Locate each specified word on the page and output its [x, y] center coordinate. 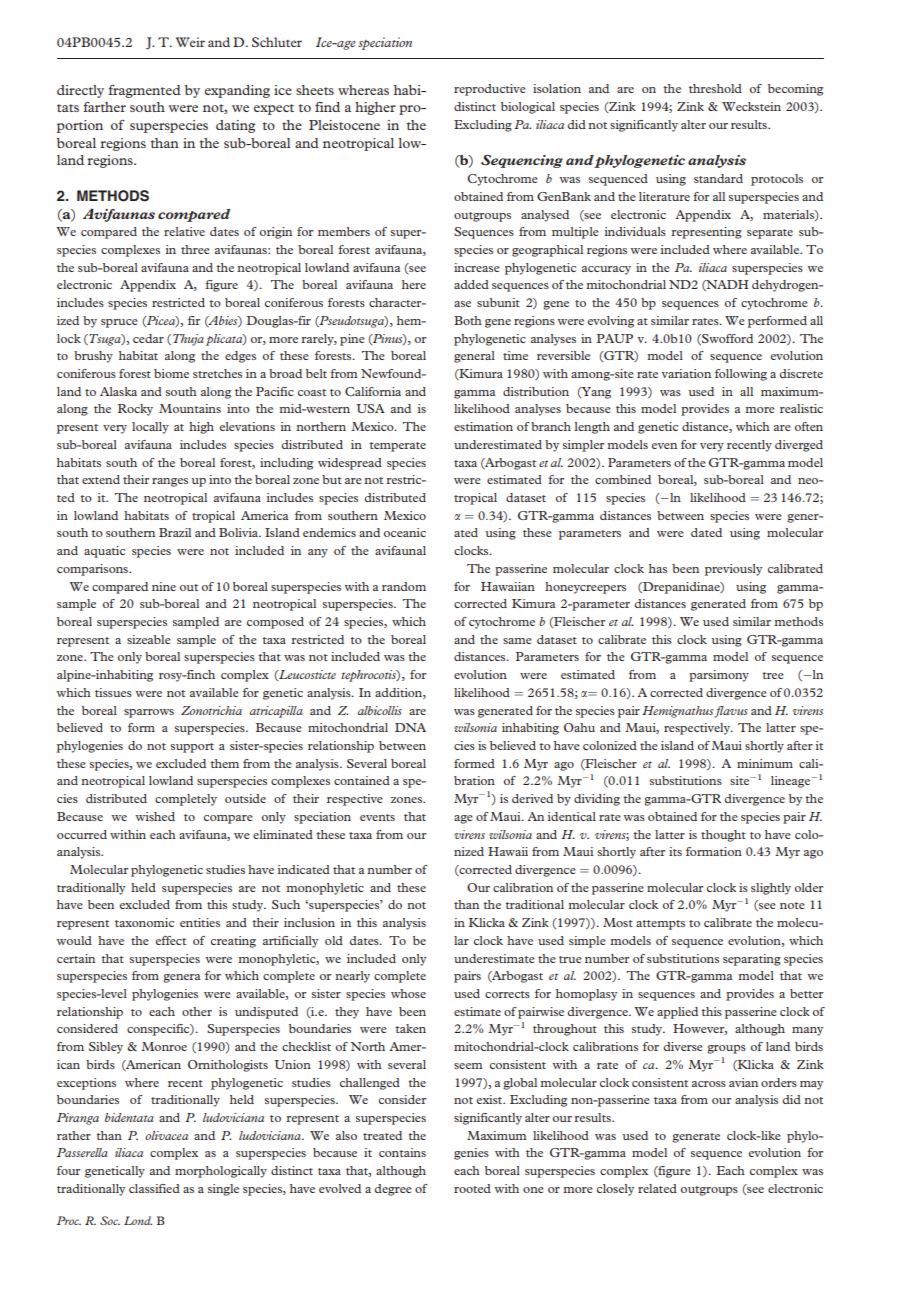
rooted [472, 1188]
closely [615, 1190]
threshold [715, 88]
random [404, 586]
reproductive [490, 90]
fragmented [144, 91]
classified [154, 1188]
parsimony [719, 676]
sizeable [149, 639]
